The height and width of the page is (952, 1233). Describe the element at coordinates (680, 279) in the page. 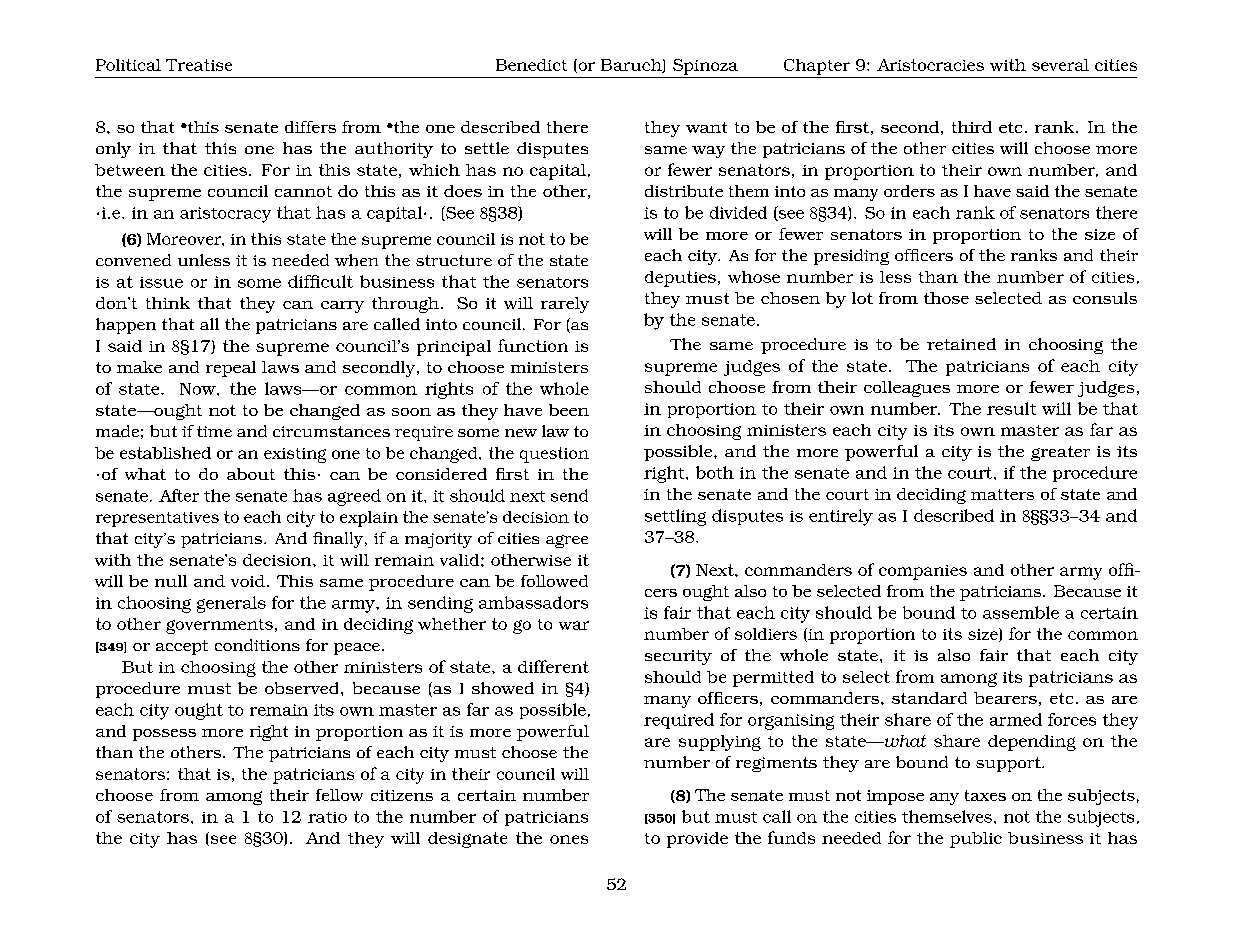

I see `deputies` at that location.
